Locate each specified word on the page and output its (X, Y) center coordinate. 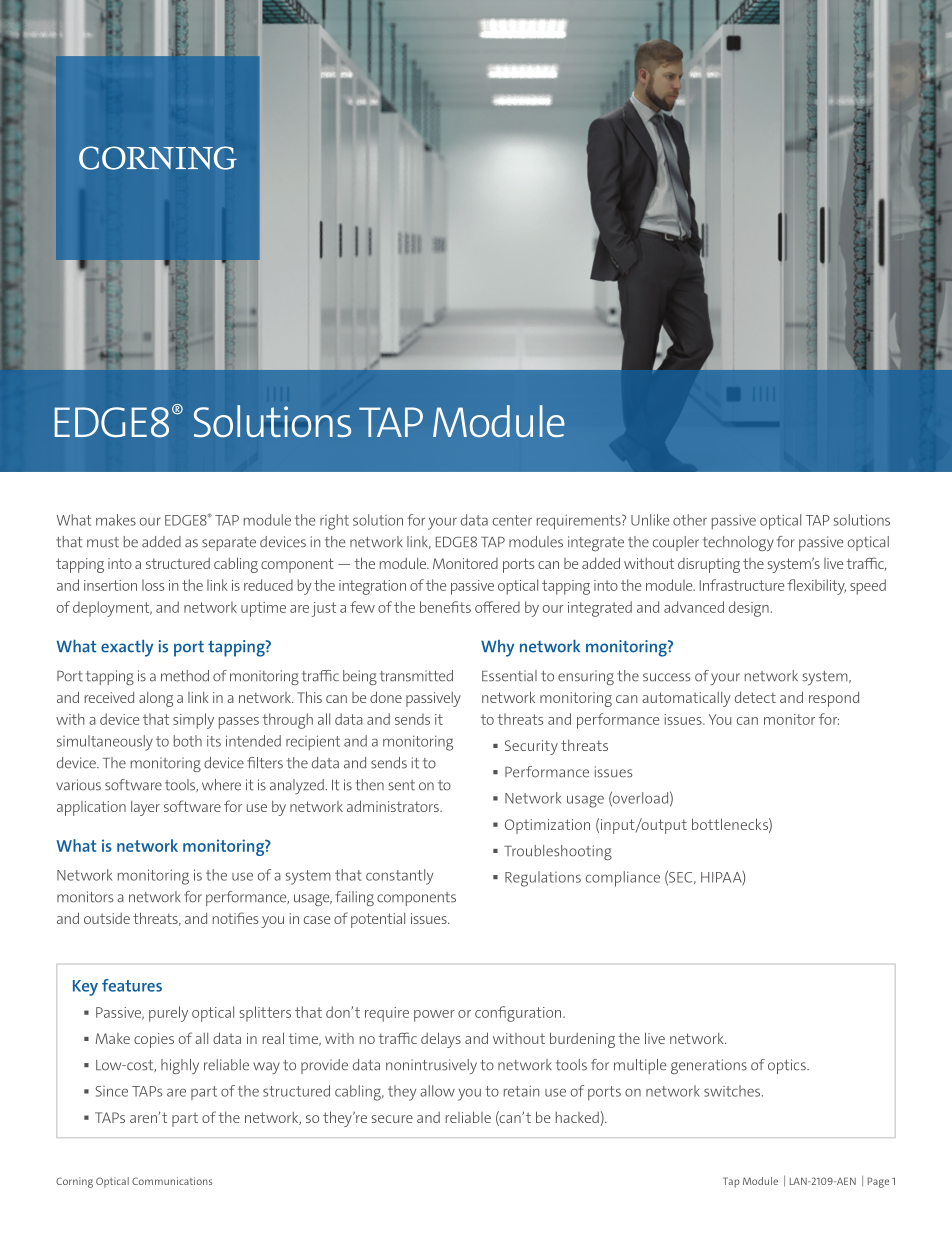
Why (497, 648)
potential (378, 920)
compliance (623, 879)
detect (755, 697)
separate (229, 544)
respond (834, 699)
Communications (172, 1181)
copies (154, 1040)
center (512, 520)
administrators (394, 806)
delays (441, 1040)
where (221, 785)
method (185, 676)
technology (738, 543)
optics (788, 1066)
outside (107, 918)
